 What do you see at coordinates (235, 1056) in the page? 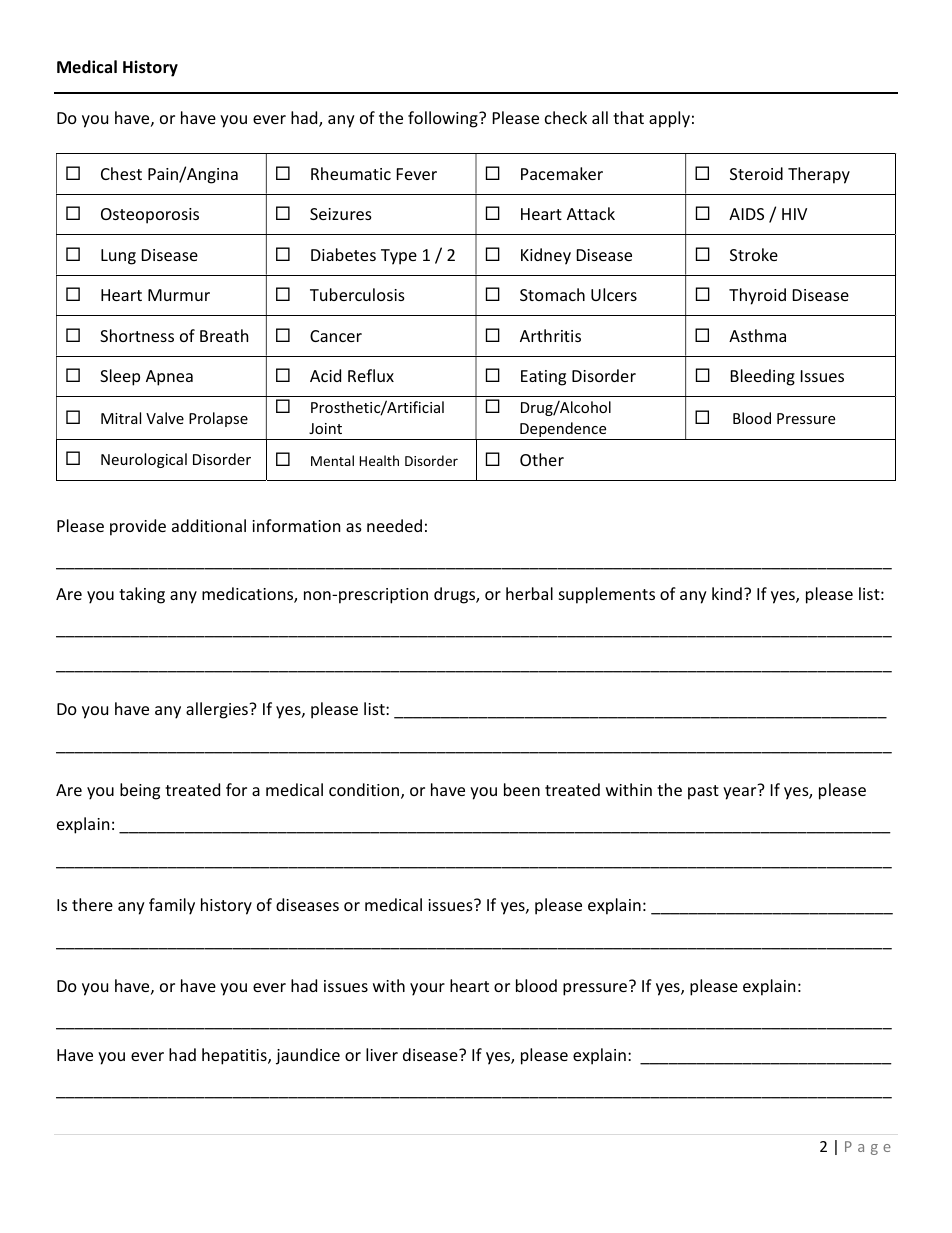
I see `hepatitis` at bounding box center [235, 1056].
